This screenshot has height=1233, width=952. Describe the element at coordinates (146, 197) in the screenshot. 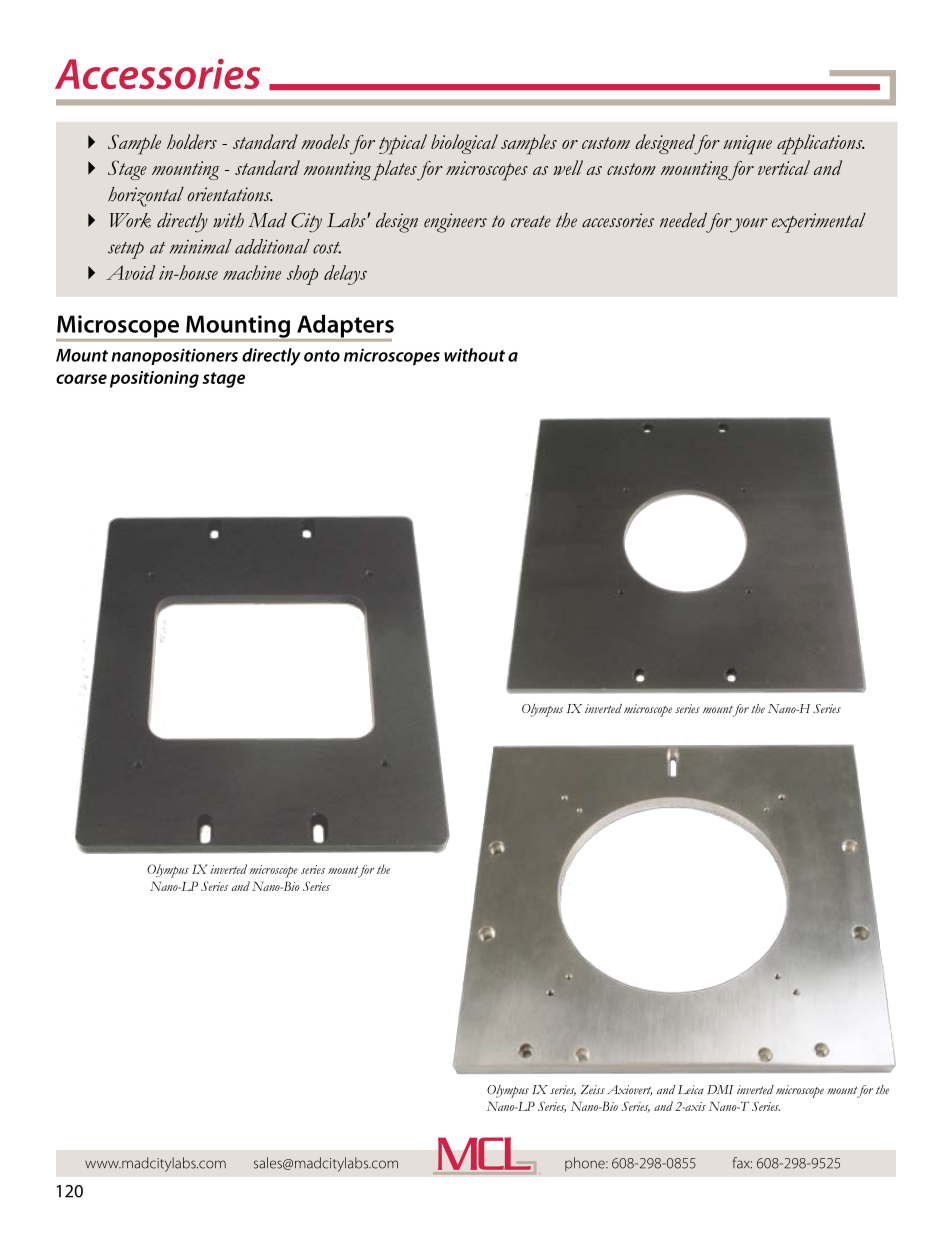

I see `horizontal` at that location.
